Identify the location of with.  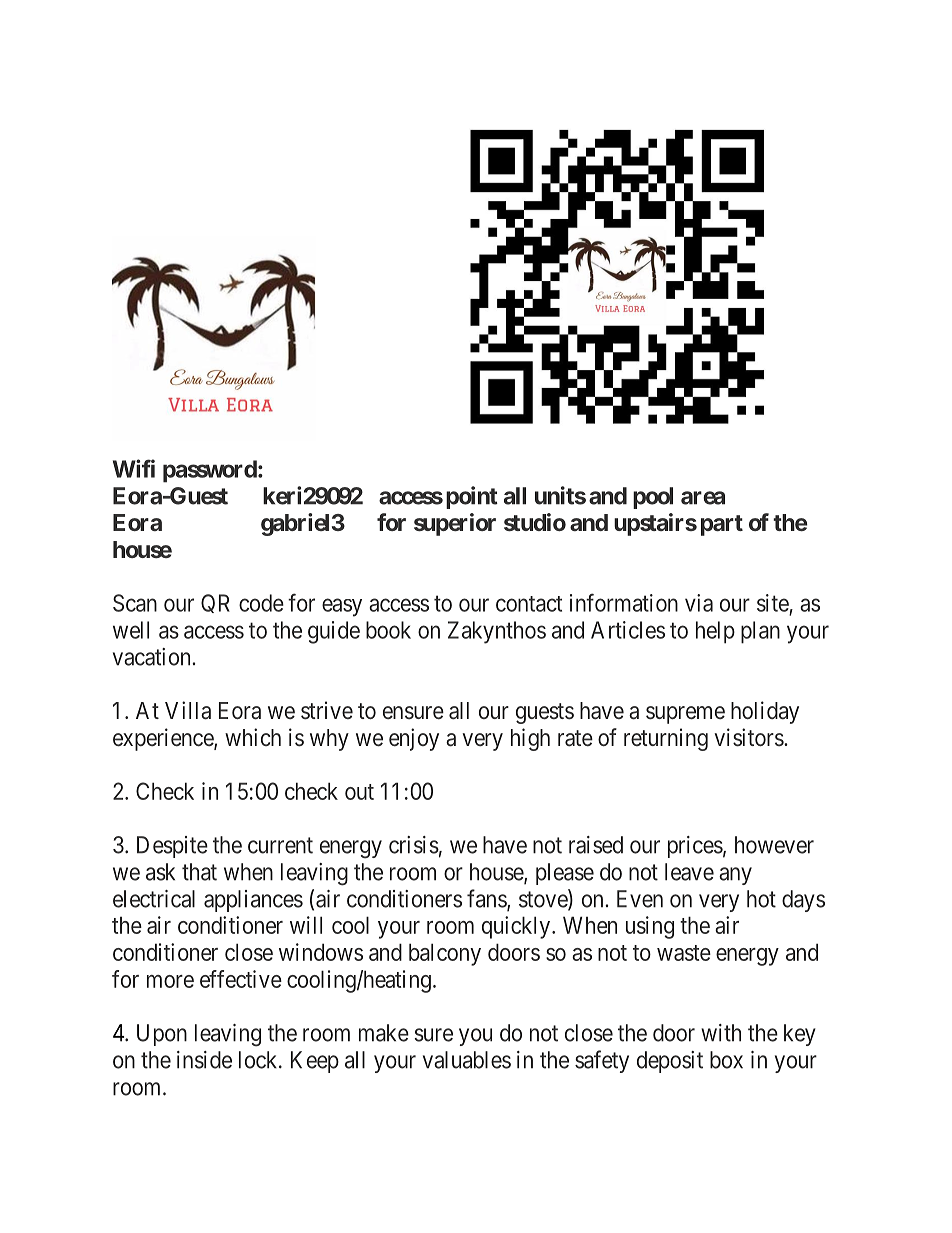
(721, 1033).
